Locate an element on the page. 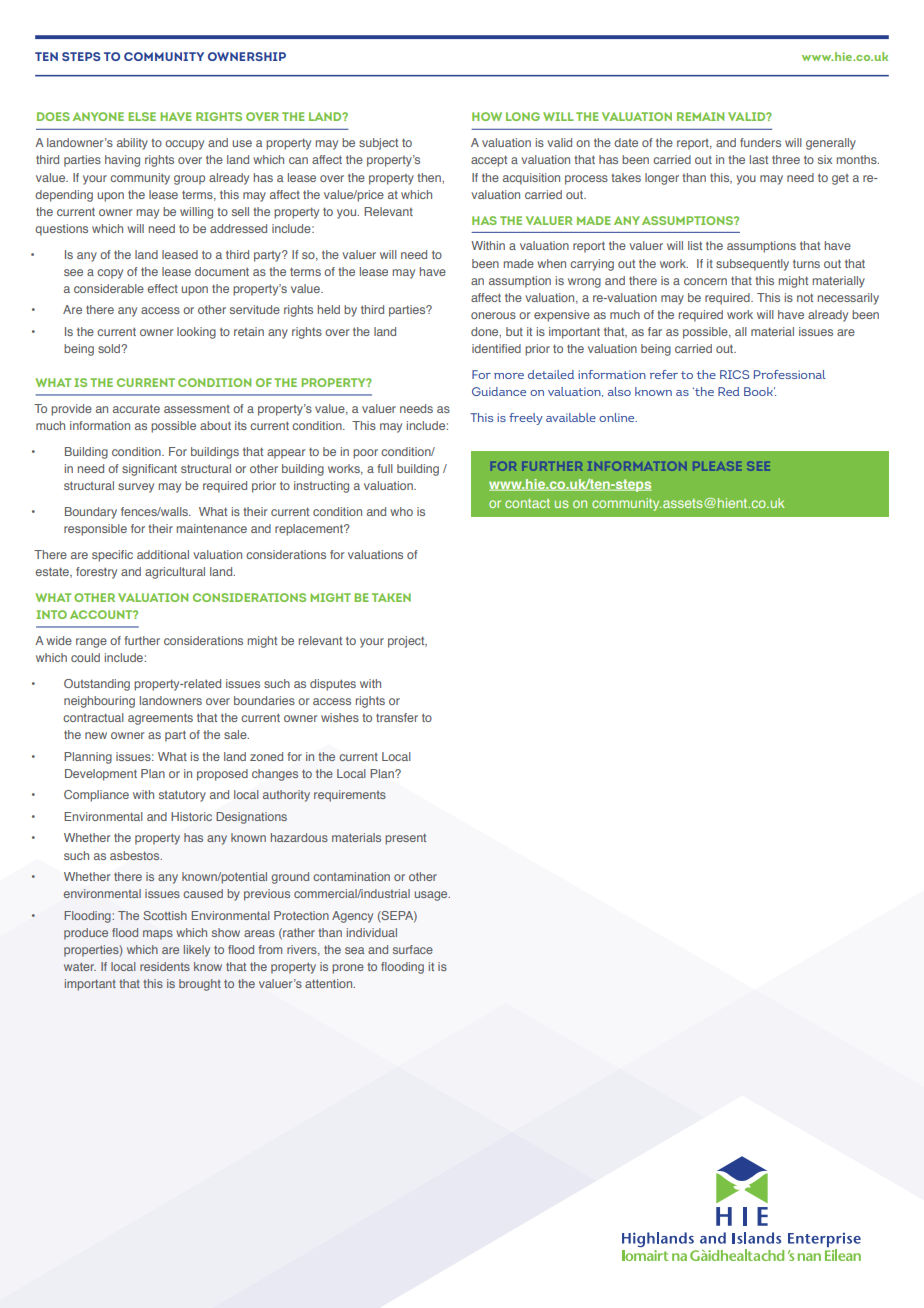 The image size is (924, 1308). present is located at coordinates (405, 839).
